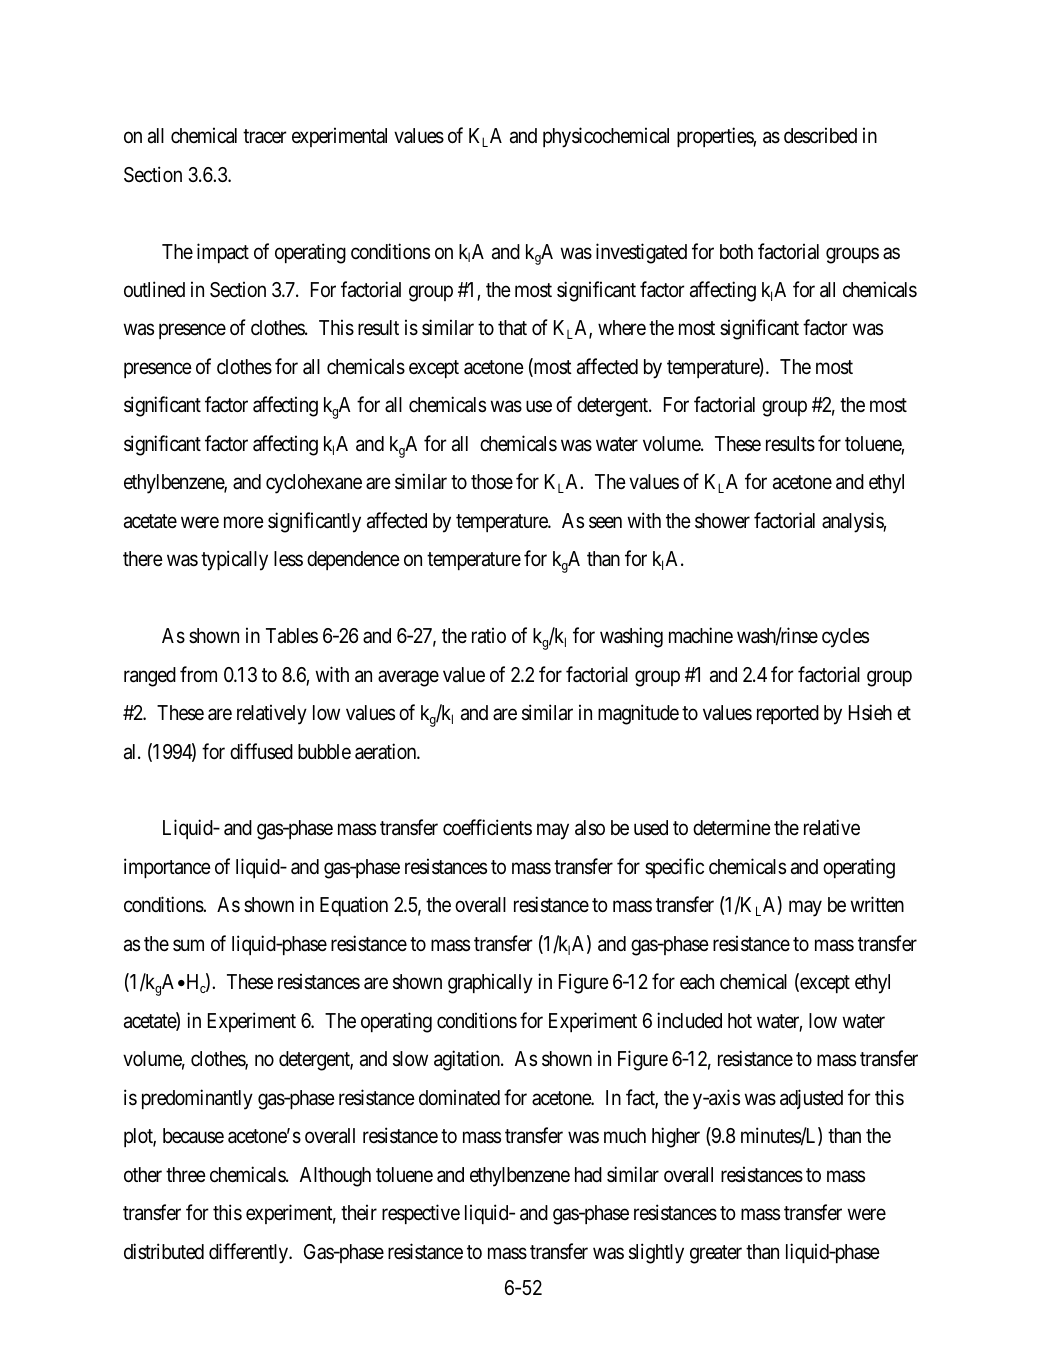  Describe the element at coordinates (722, 521) in the screenshot. I see `shower` at that location.
